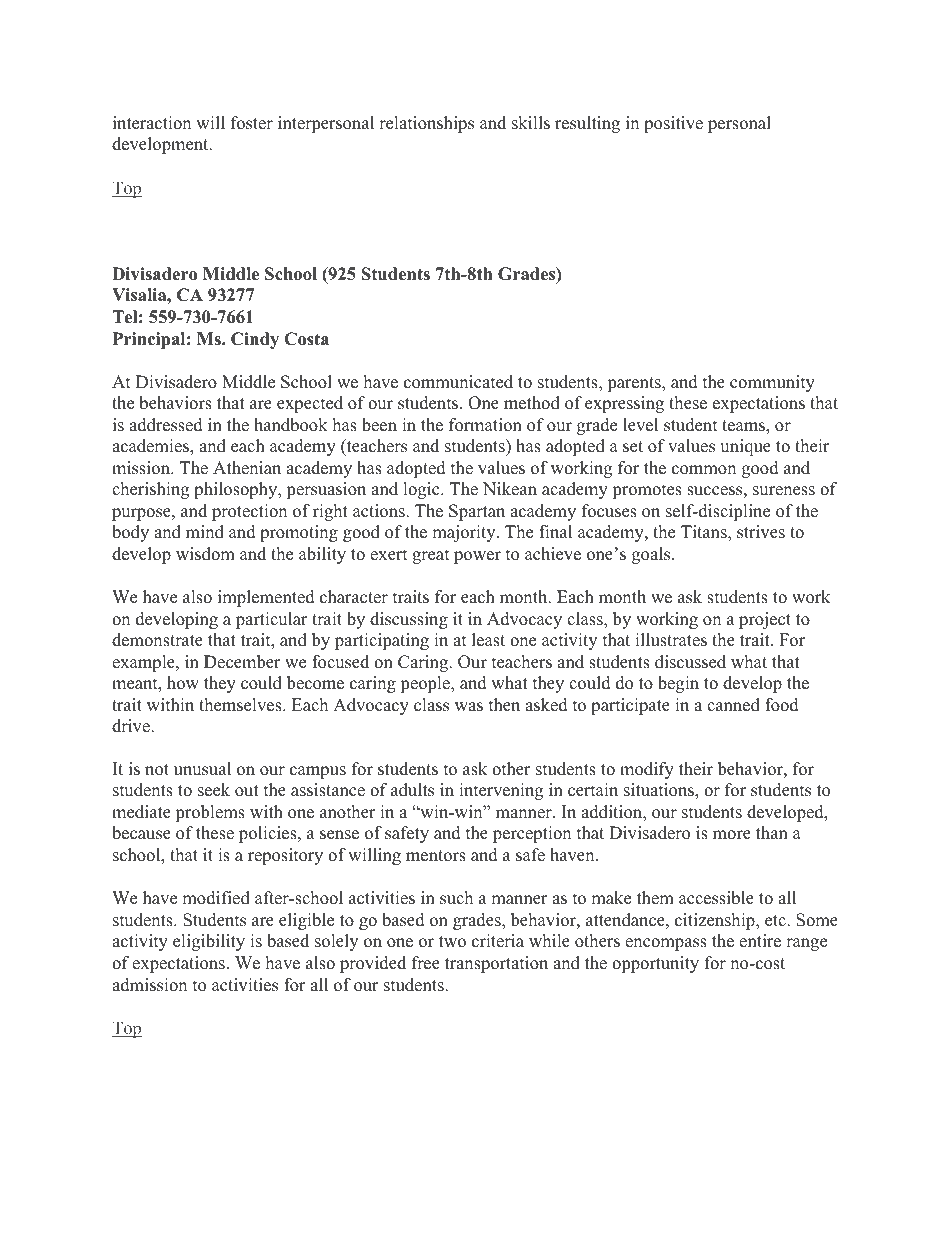  What do you see at coordinates (733, 705) in the image?
I see `canned` at bounding box center [733, 705].
